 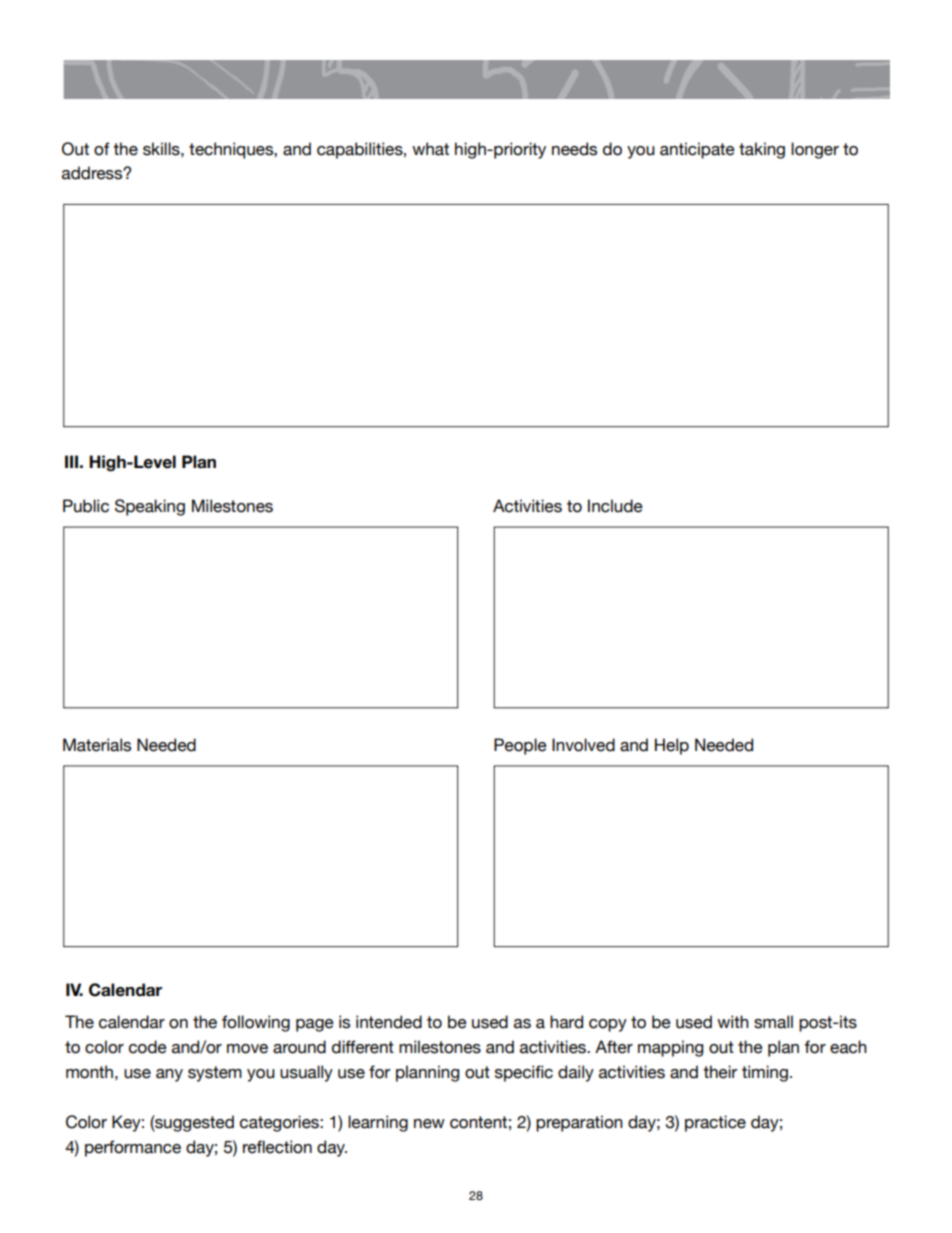 I want to click on Involved, so click(x=583, y=745).
